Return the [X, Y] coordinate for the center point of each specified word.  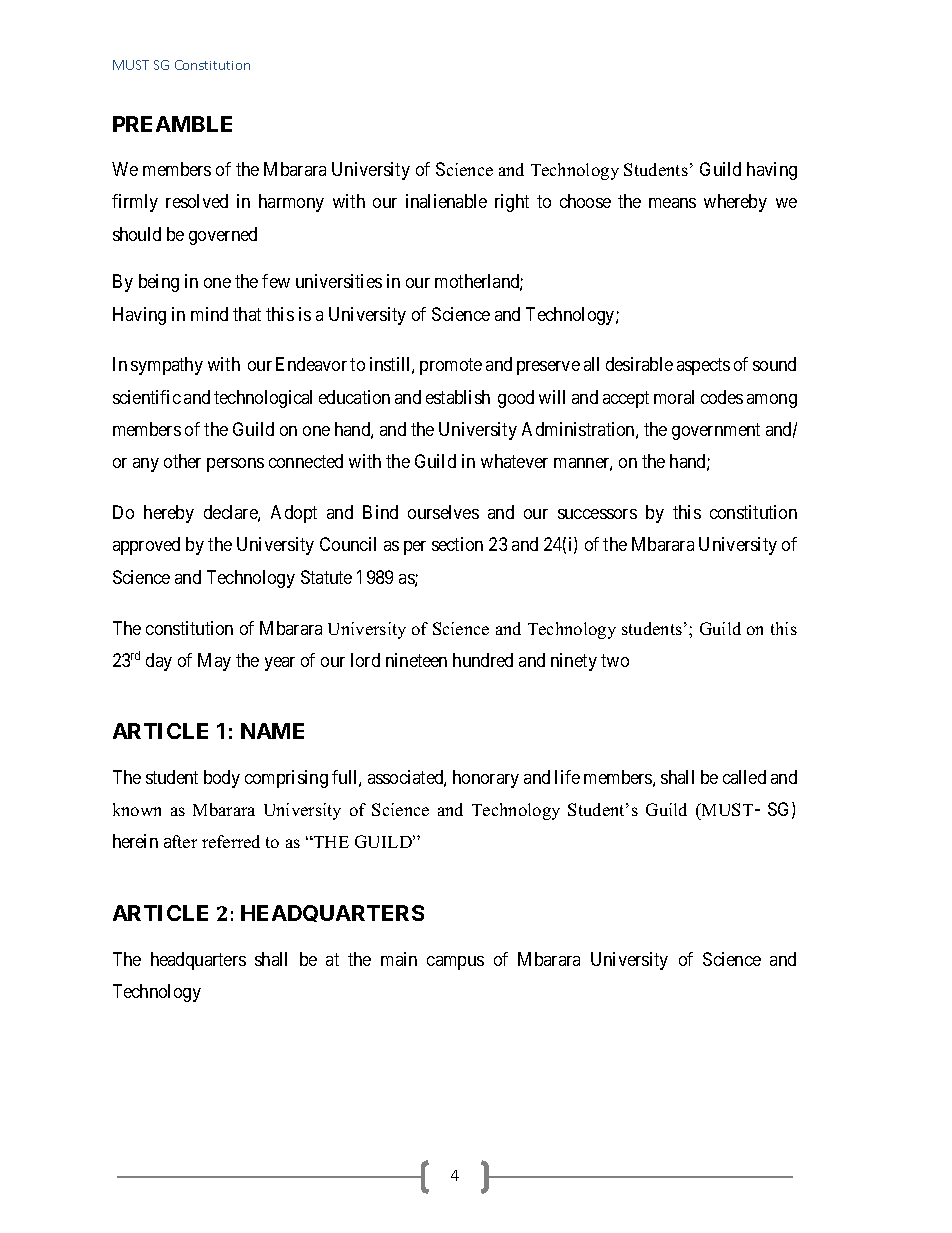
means [672, 203]
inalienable [446, 201]
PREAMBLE [172, 124]
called [744, 777]
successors [597, 514]
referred [231, 841]
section [457, 544]
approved [146, 546]
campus [455, 963]
